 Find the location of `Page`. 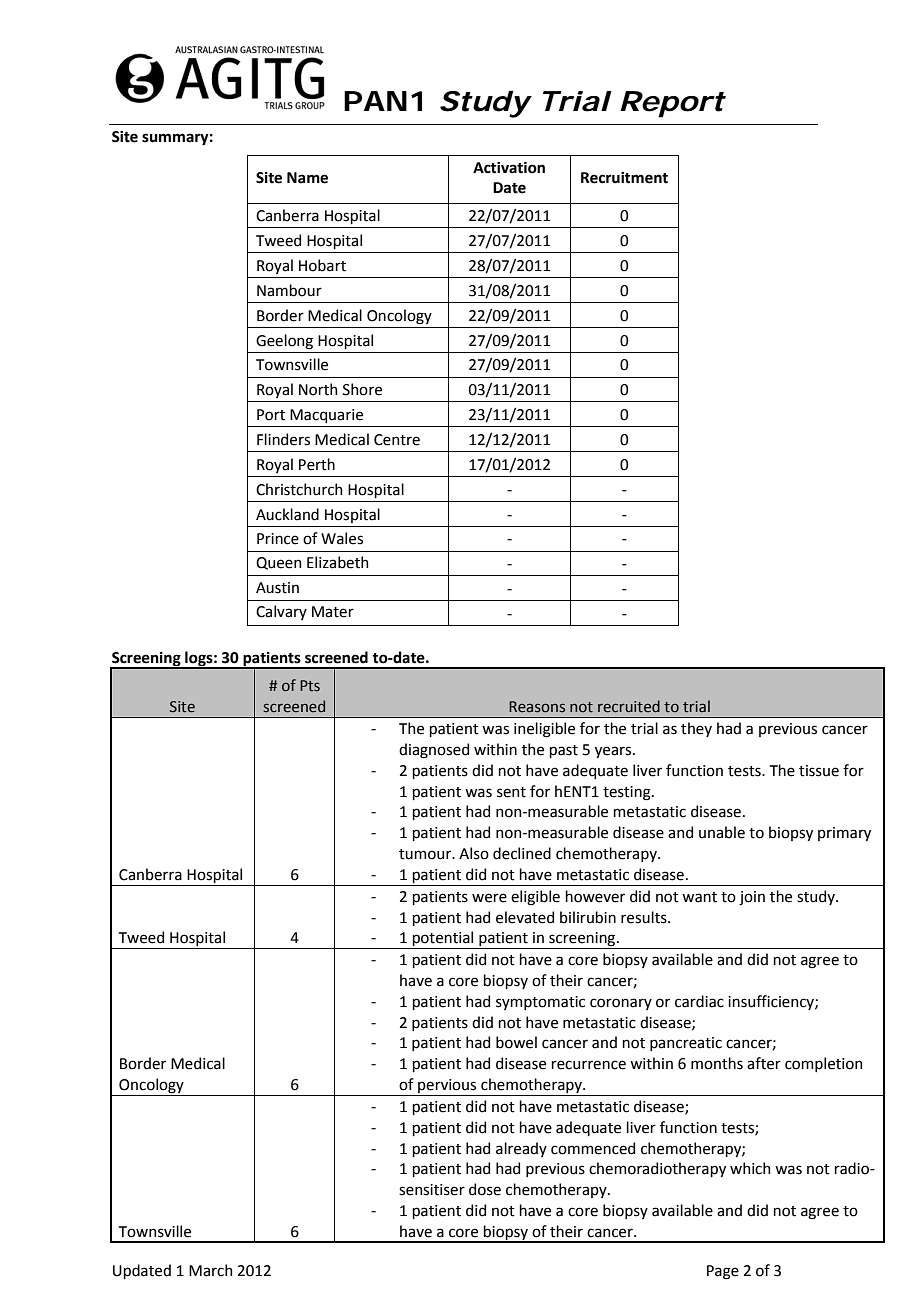

Page is located at coordinates (723, 1272).
